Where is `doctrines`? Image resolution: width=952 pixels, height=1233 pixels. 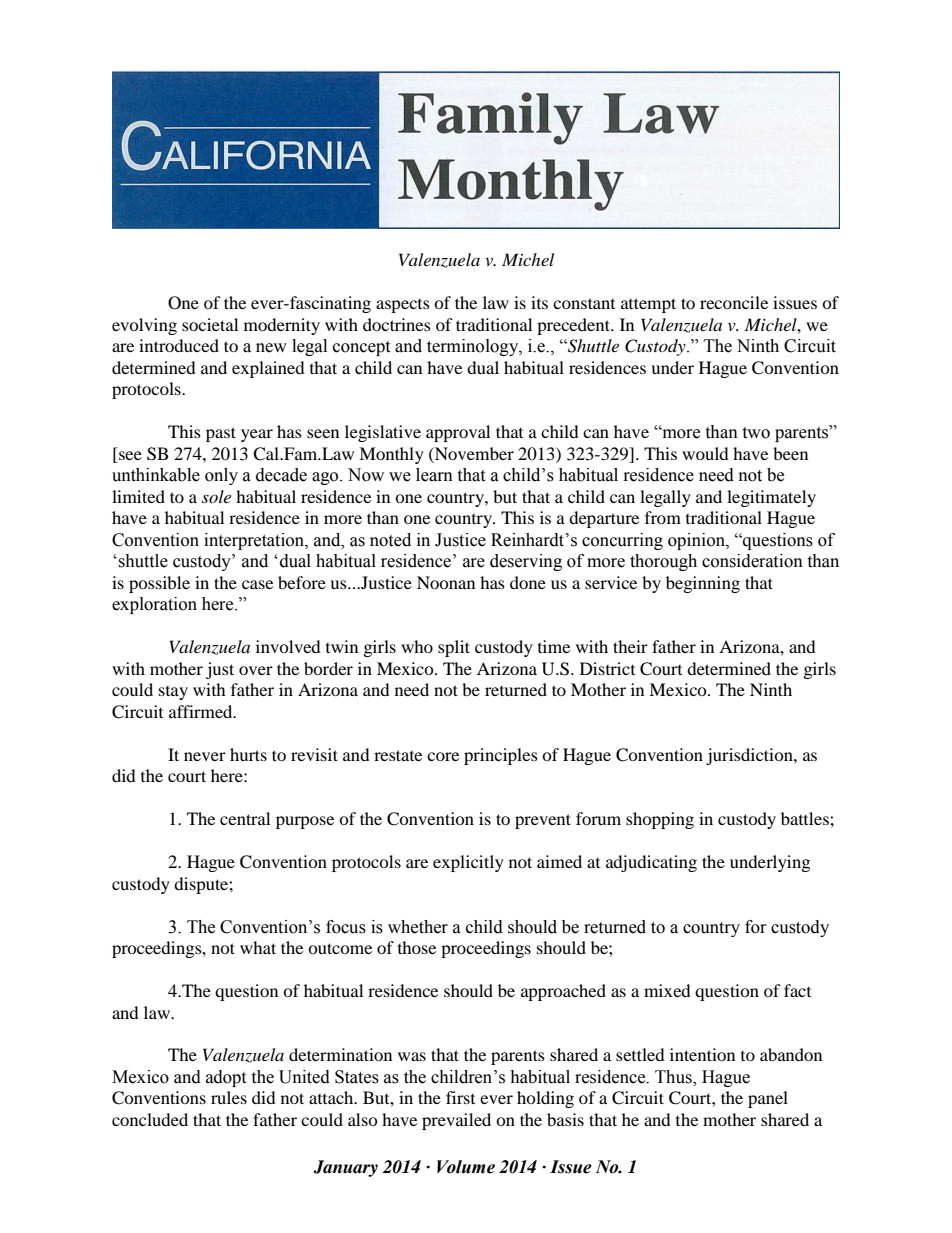 doctrines is located at coordinates (397, 324).
